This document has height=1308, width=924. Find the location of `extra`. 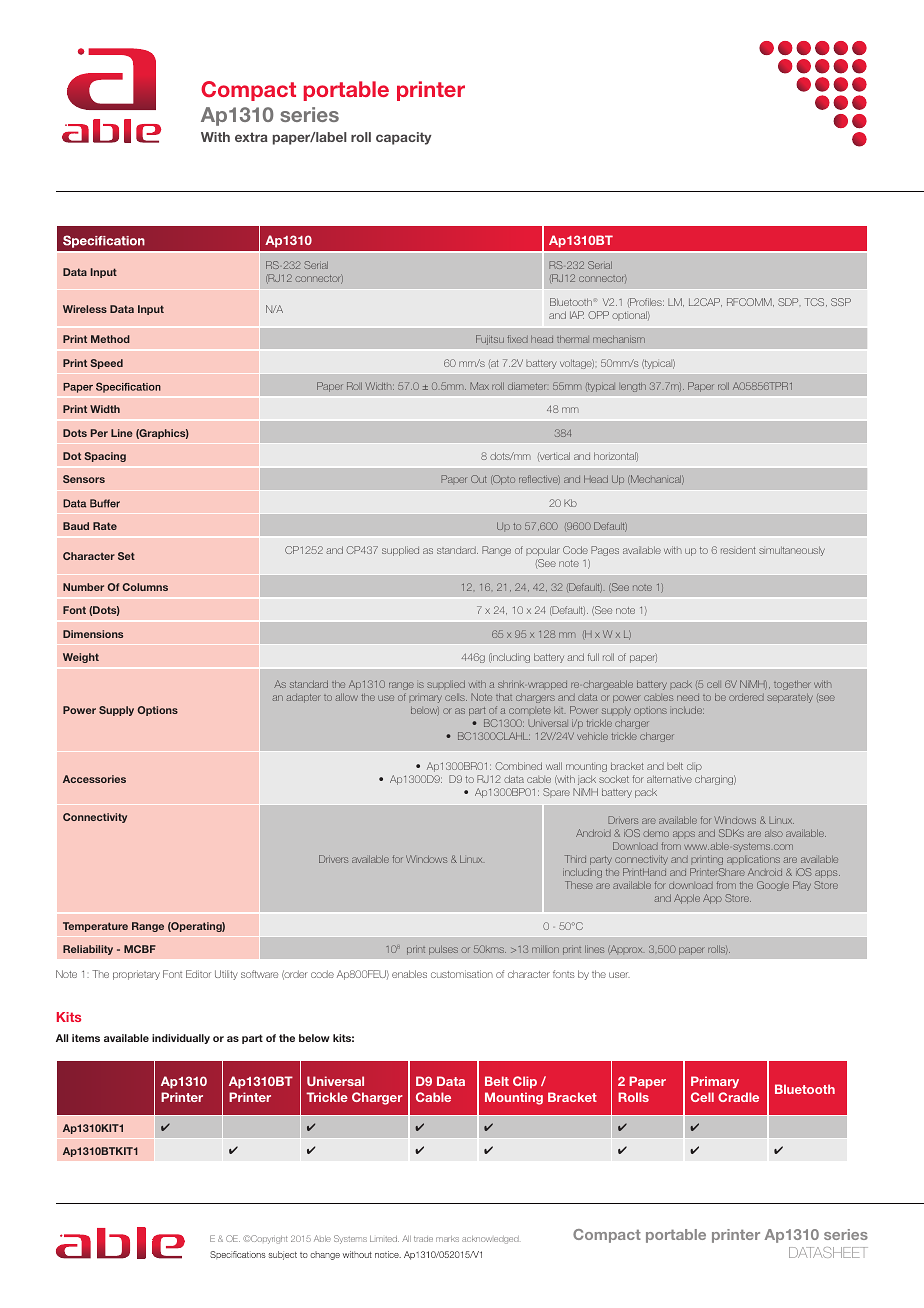

extra is located at coordinates (251, 137).
